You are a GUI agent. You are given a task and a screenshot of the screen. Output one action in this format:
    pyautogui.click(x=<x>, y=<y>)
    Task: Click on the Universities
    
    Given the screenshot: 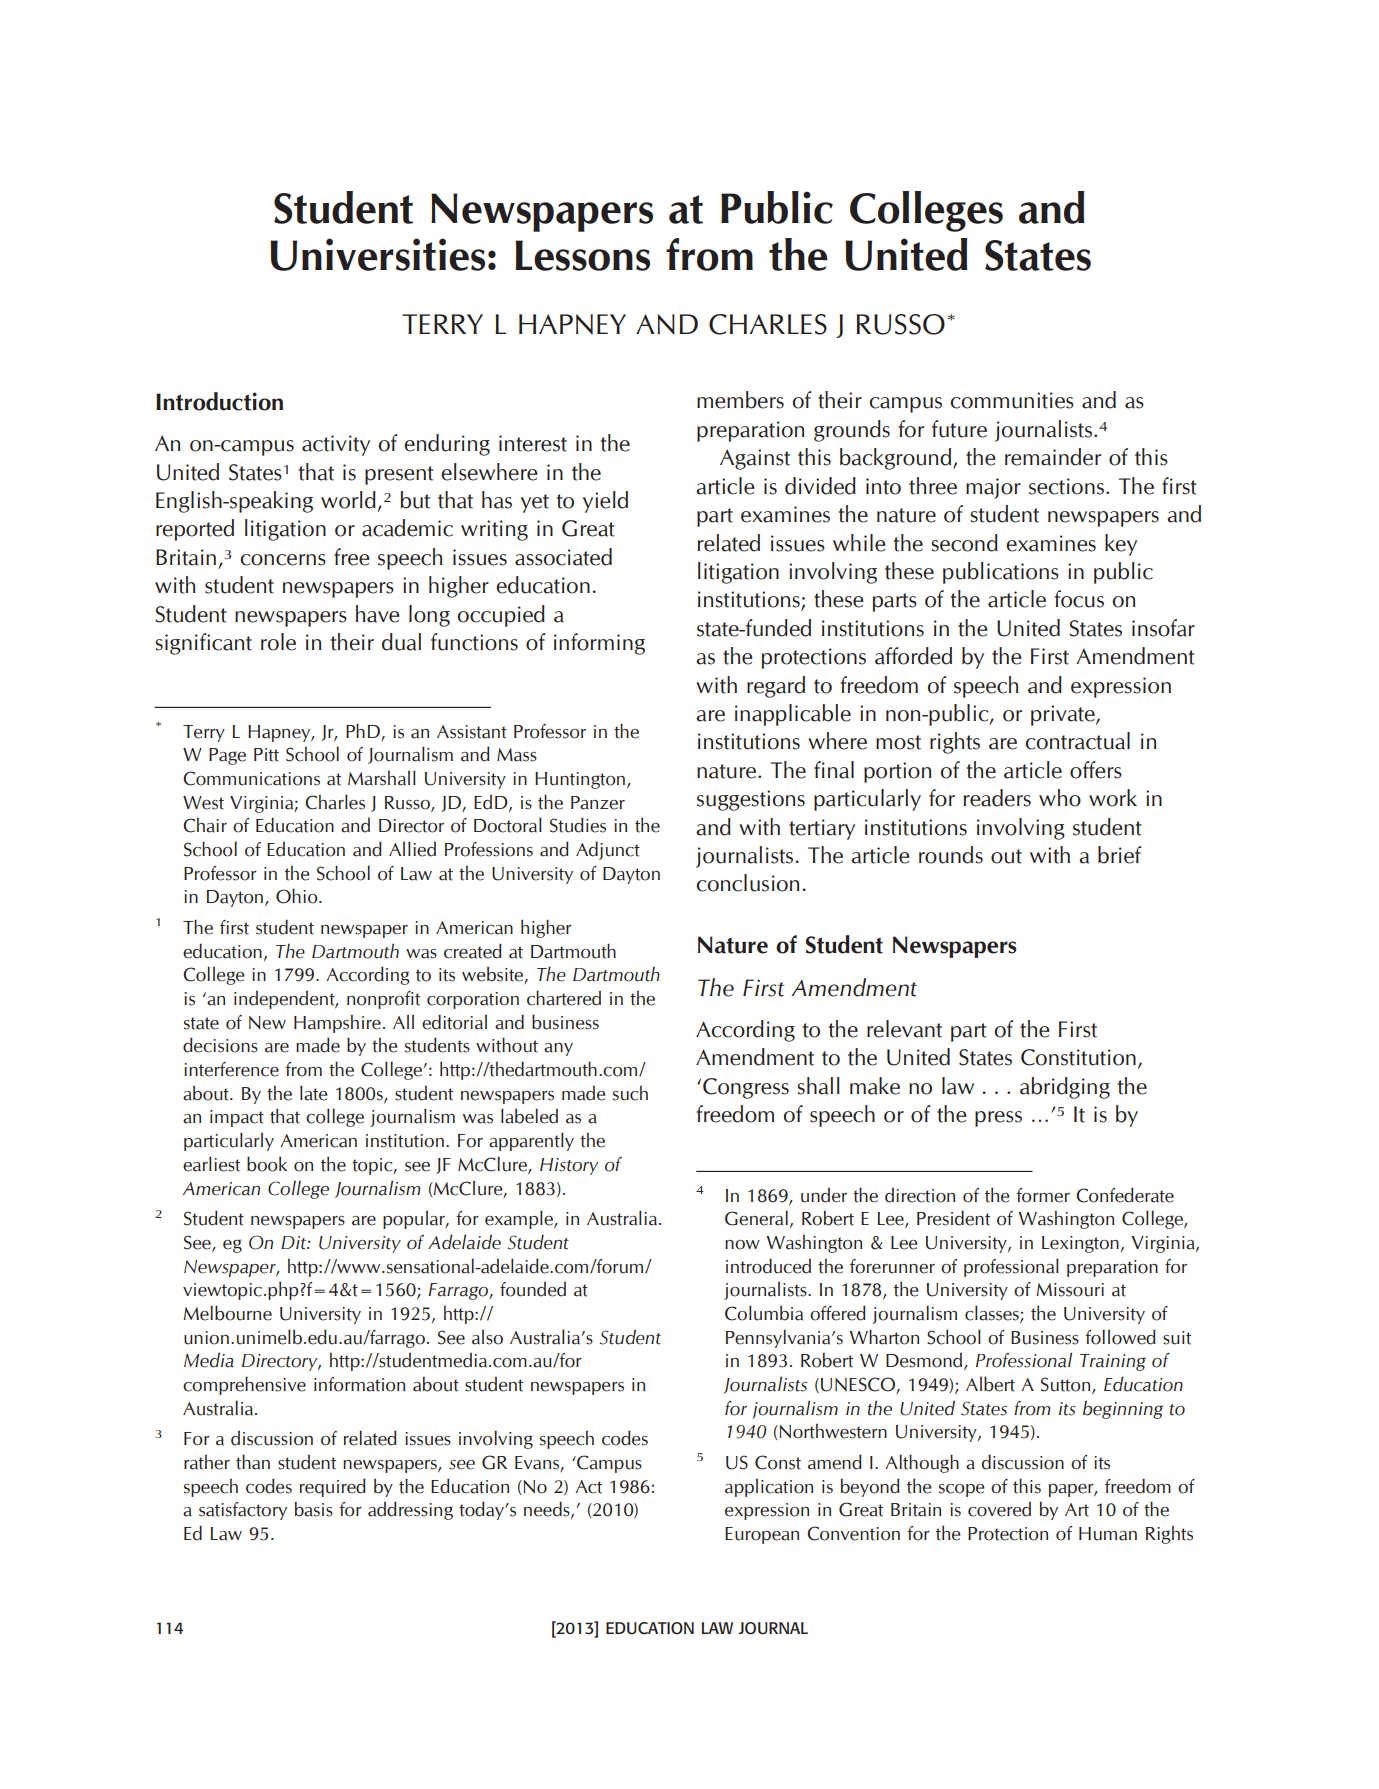 What is the action you would take?
    pyautogui.click(x=377, y=254)
